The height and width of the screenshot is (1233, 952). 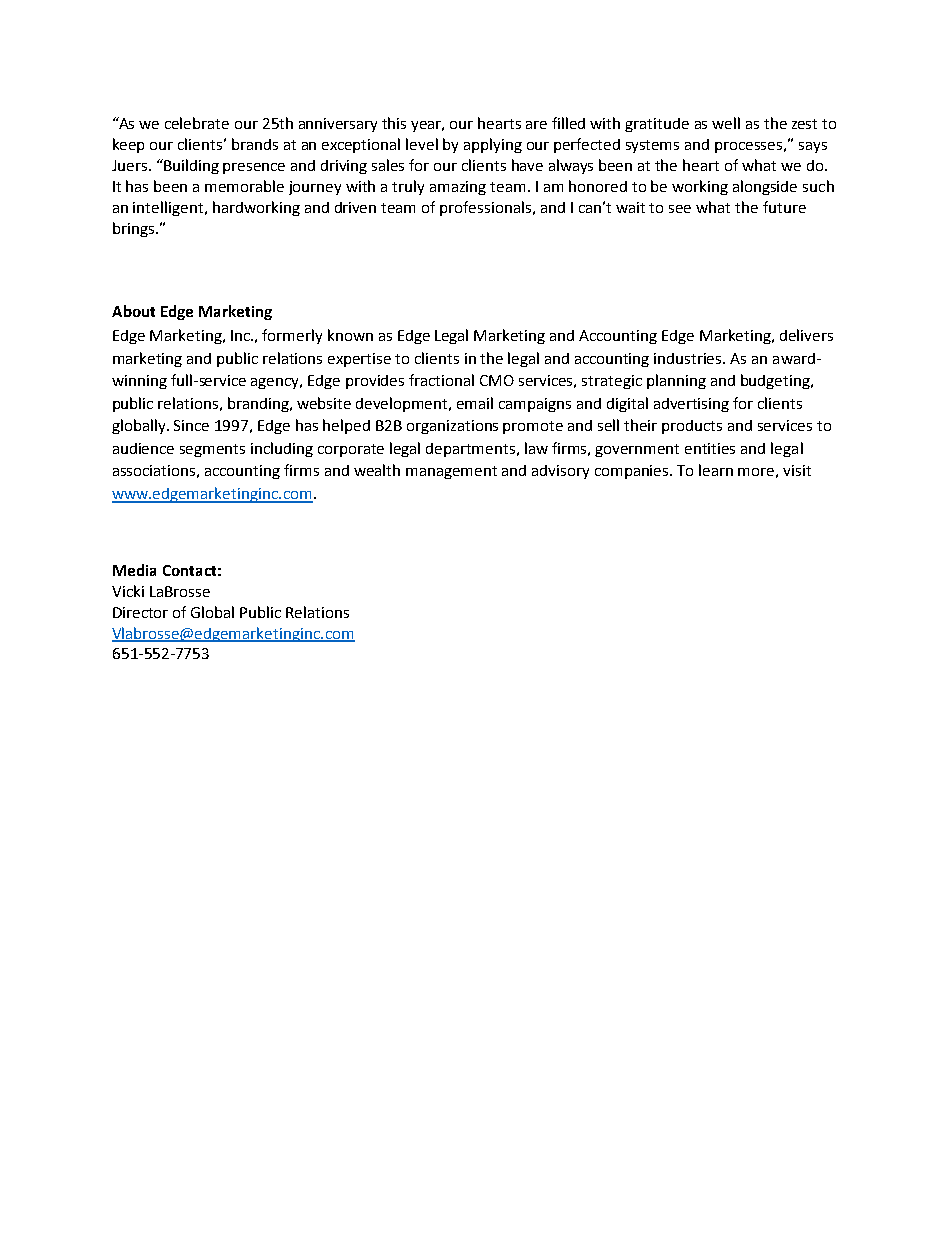 I want to click on learn, so click(x=716, y=470).
